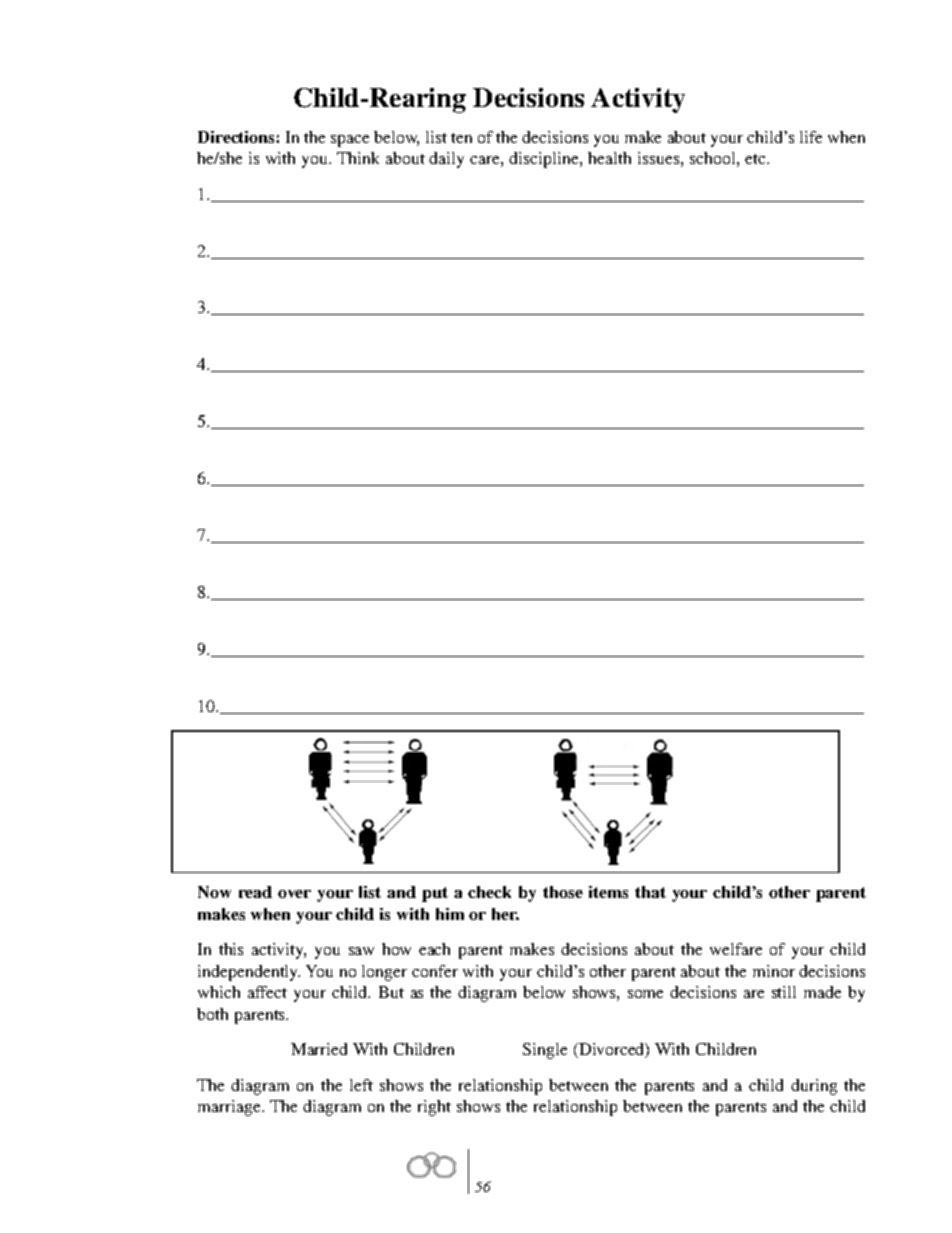  What do you see at coordinates (489, 892) in the page?
I see `check` at bounding box center [489, 892].
